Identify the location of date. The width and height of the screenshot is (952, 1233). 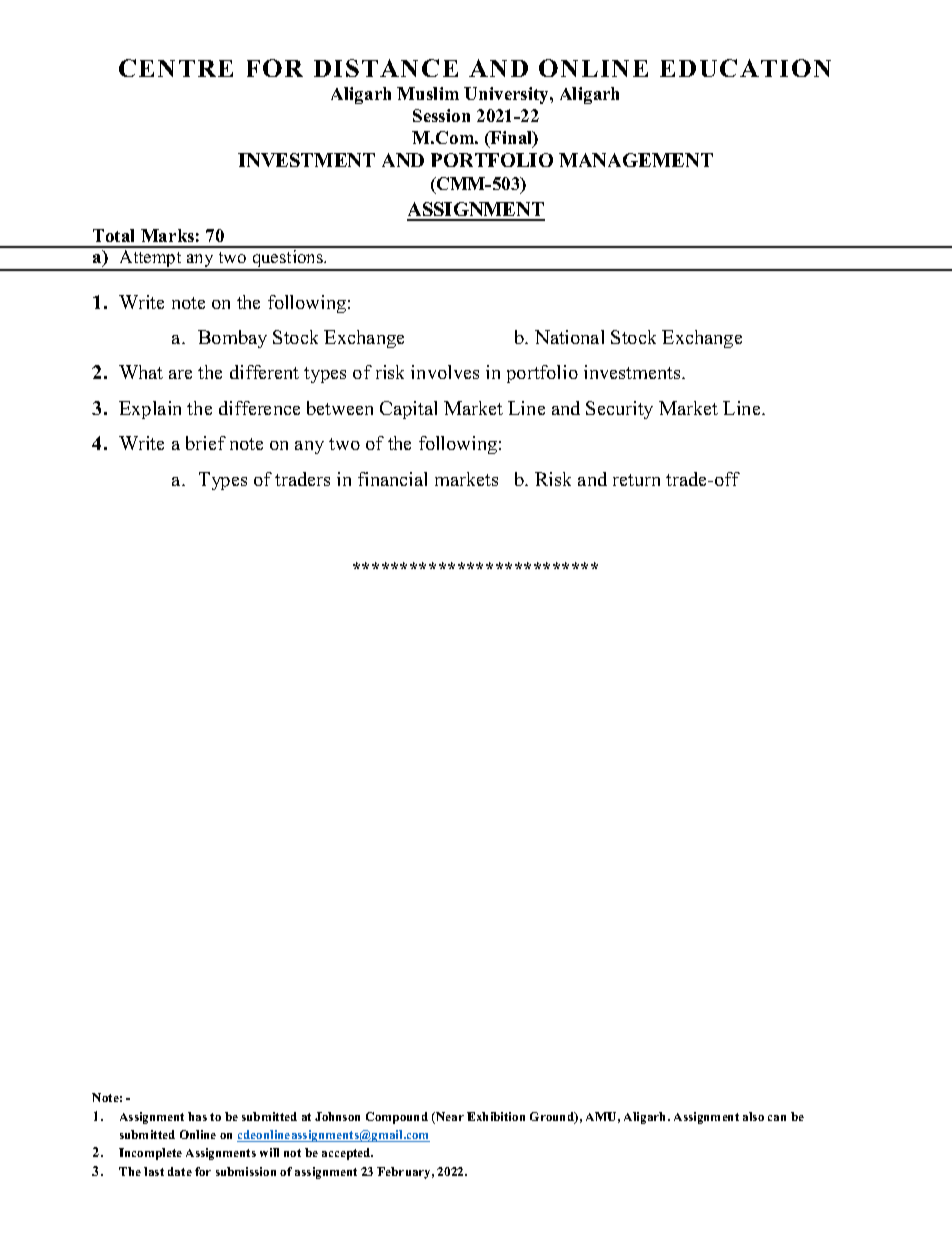
(180, 1171).
